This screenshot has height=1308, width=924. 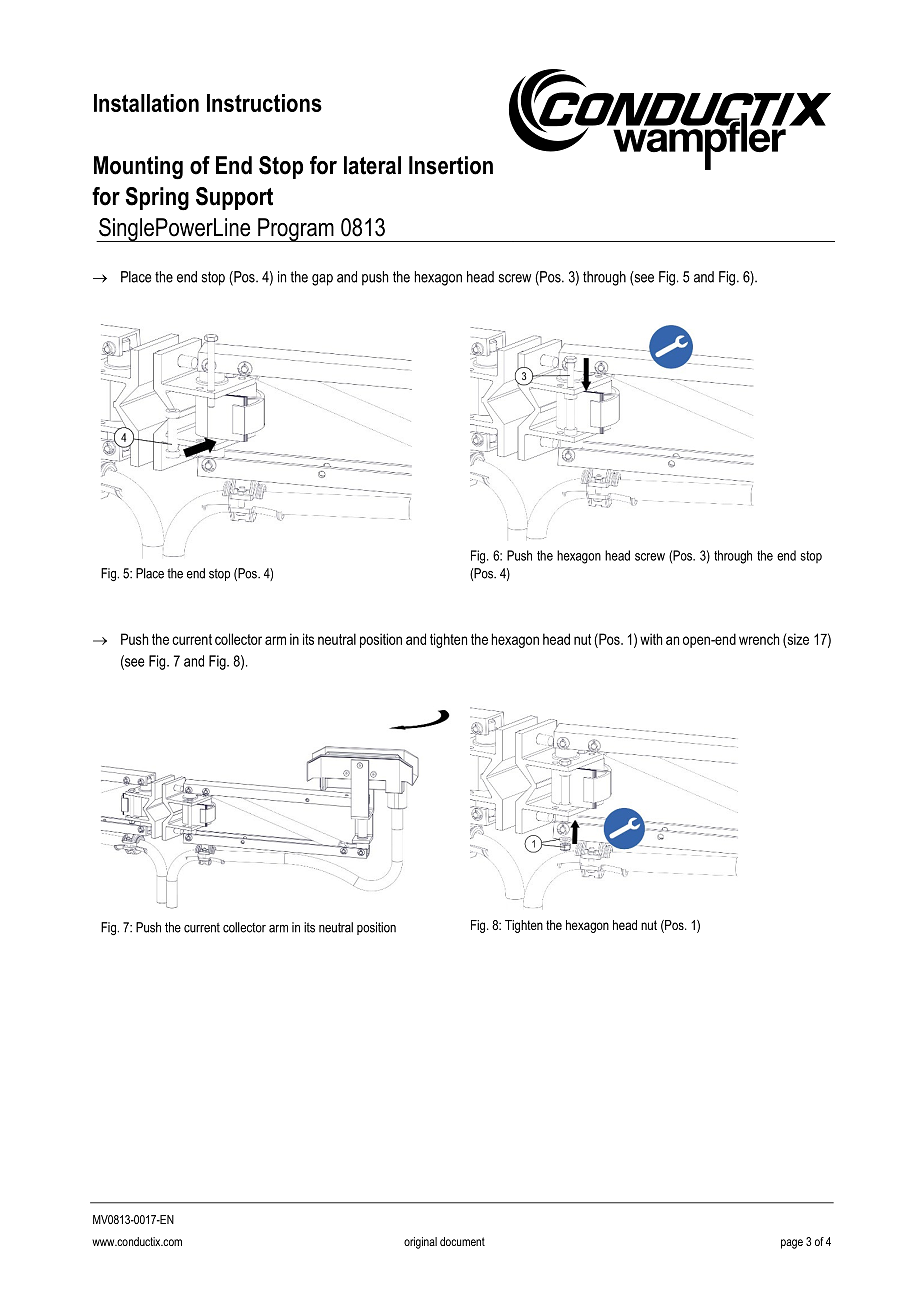 I want to click on Instructions, so click(x=264, y=103).
